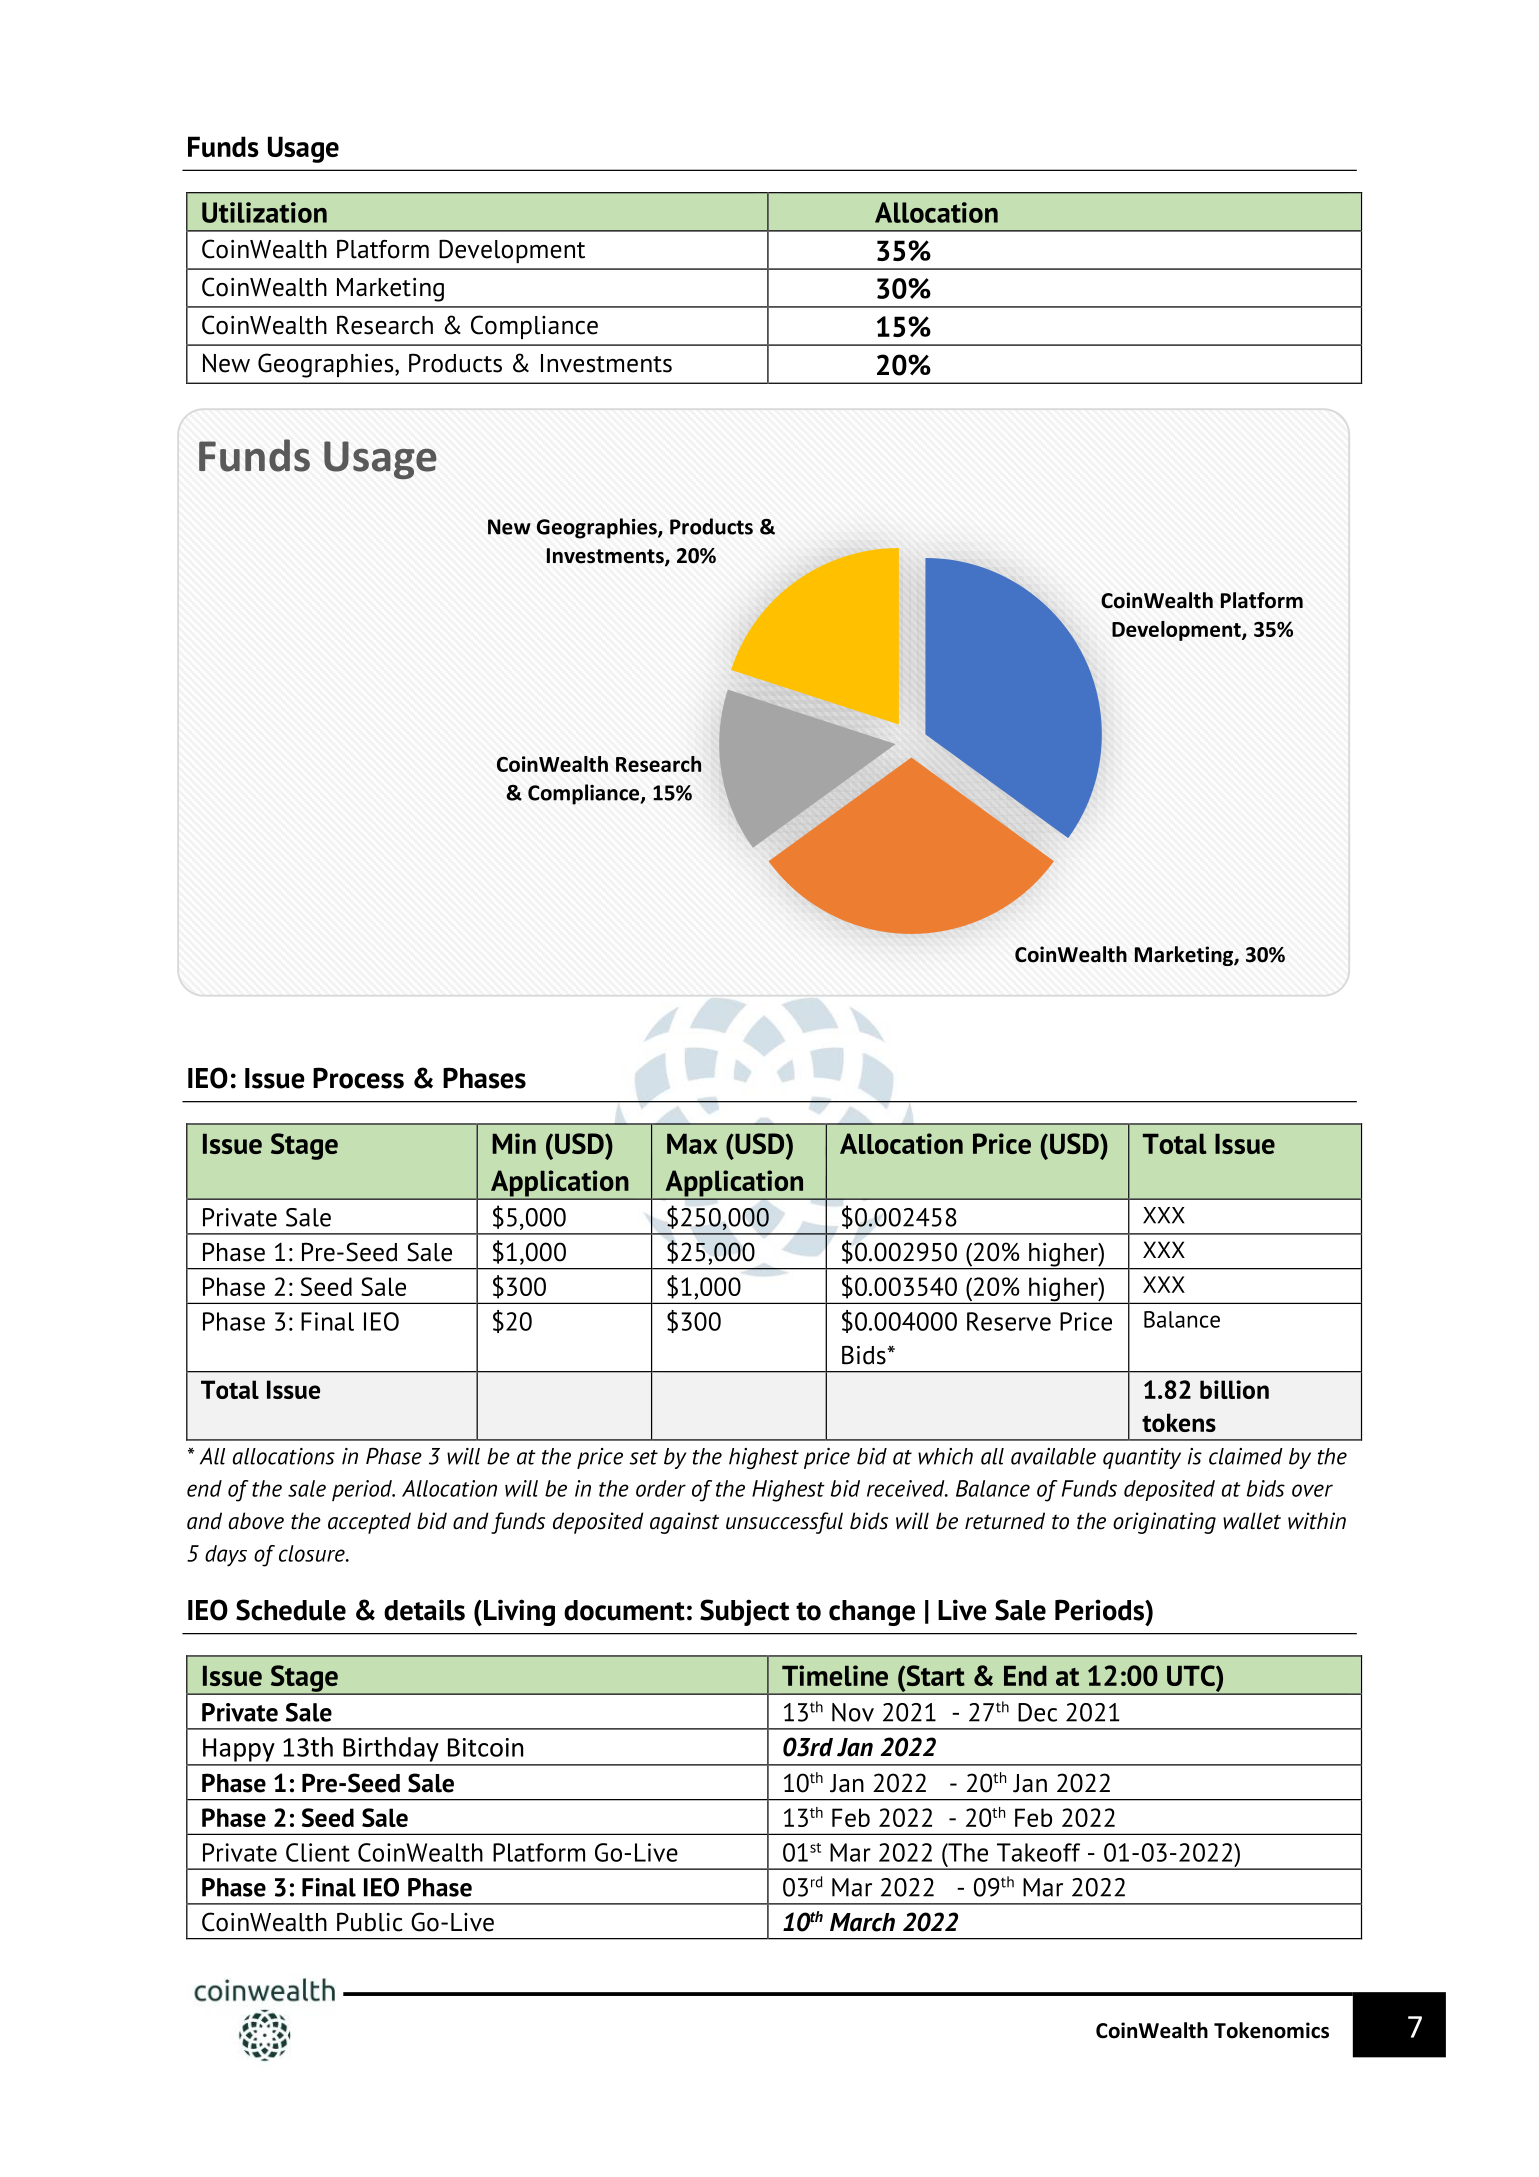 This document has height=2177, width=1539. I want to click on unsuccessful, so click(784, 1523).
